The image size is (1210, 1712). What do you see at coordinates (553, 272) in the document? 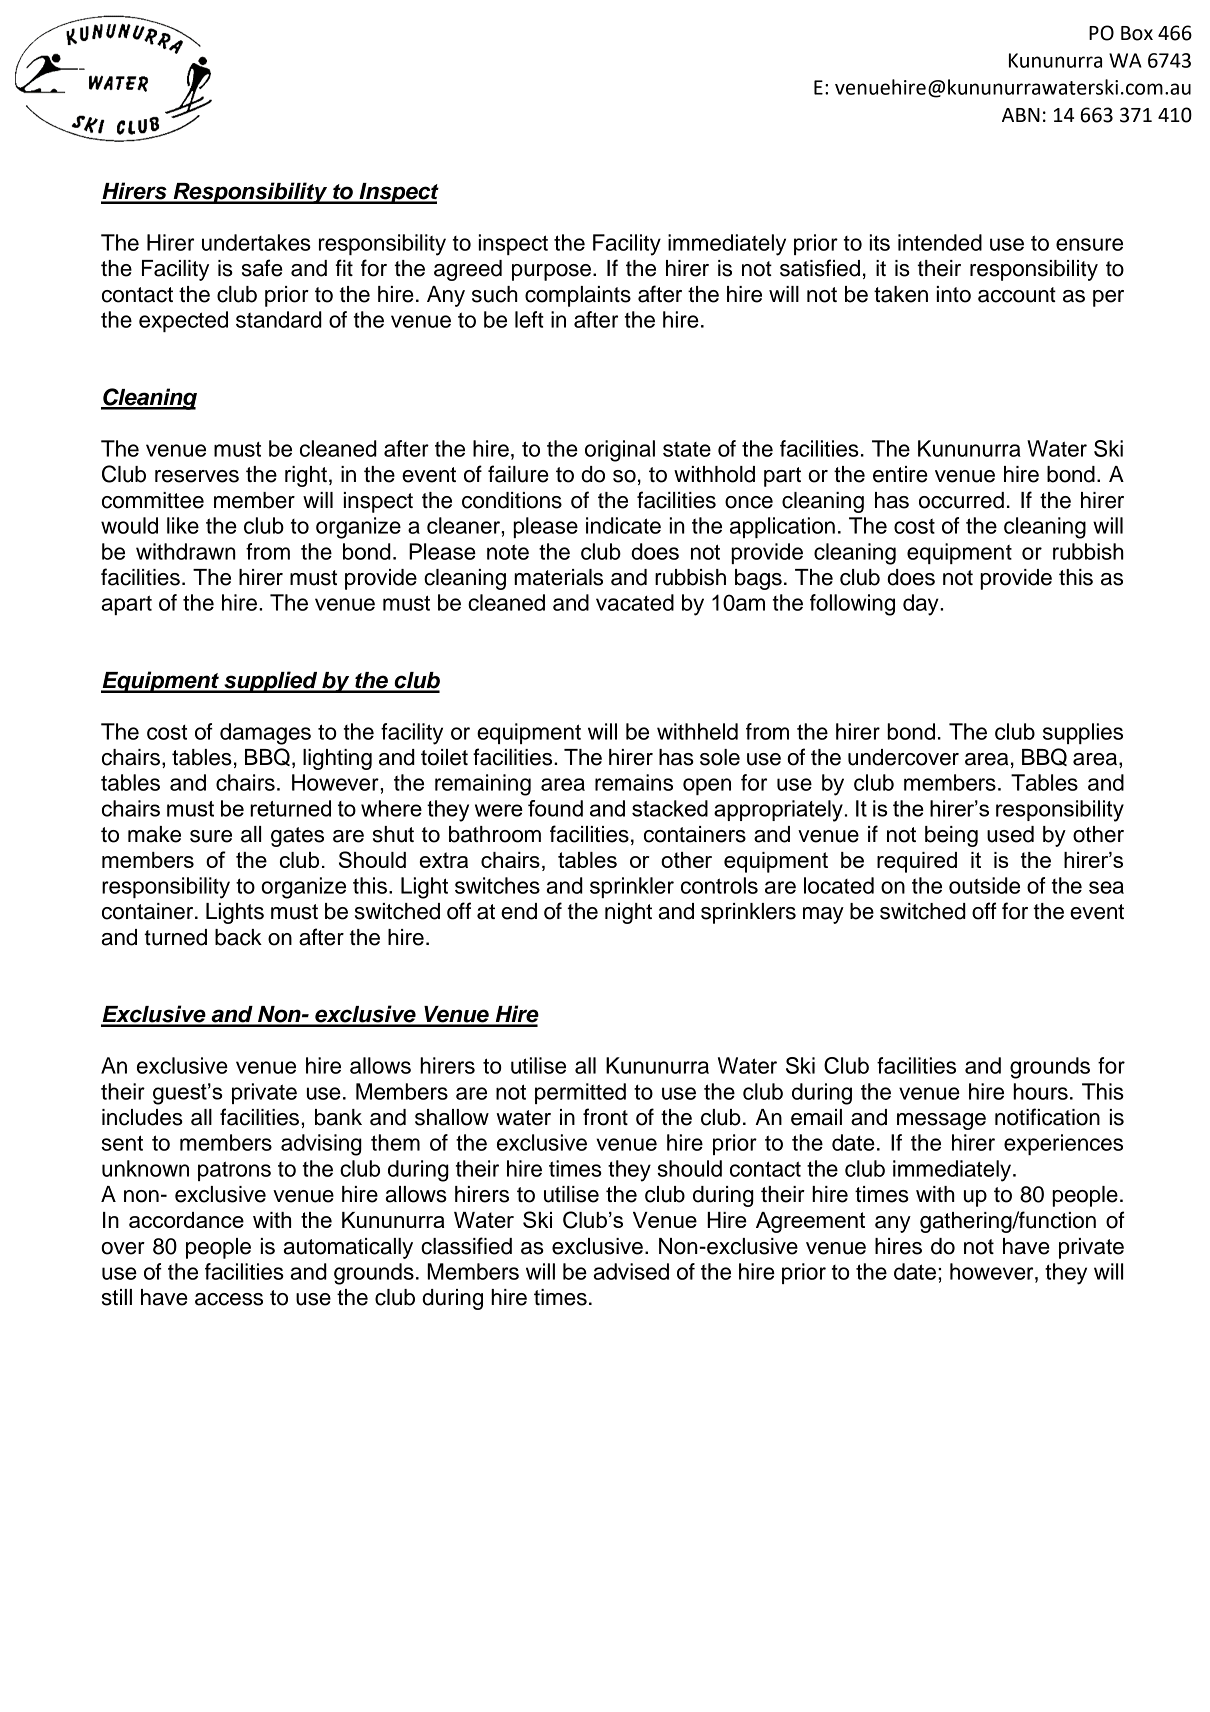
I see `purpose` at bounding box center [553, 272].
